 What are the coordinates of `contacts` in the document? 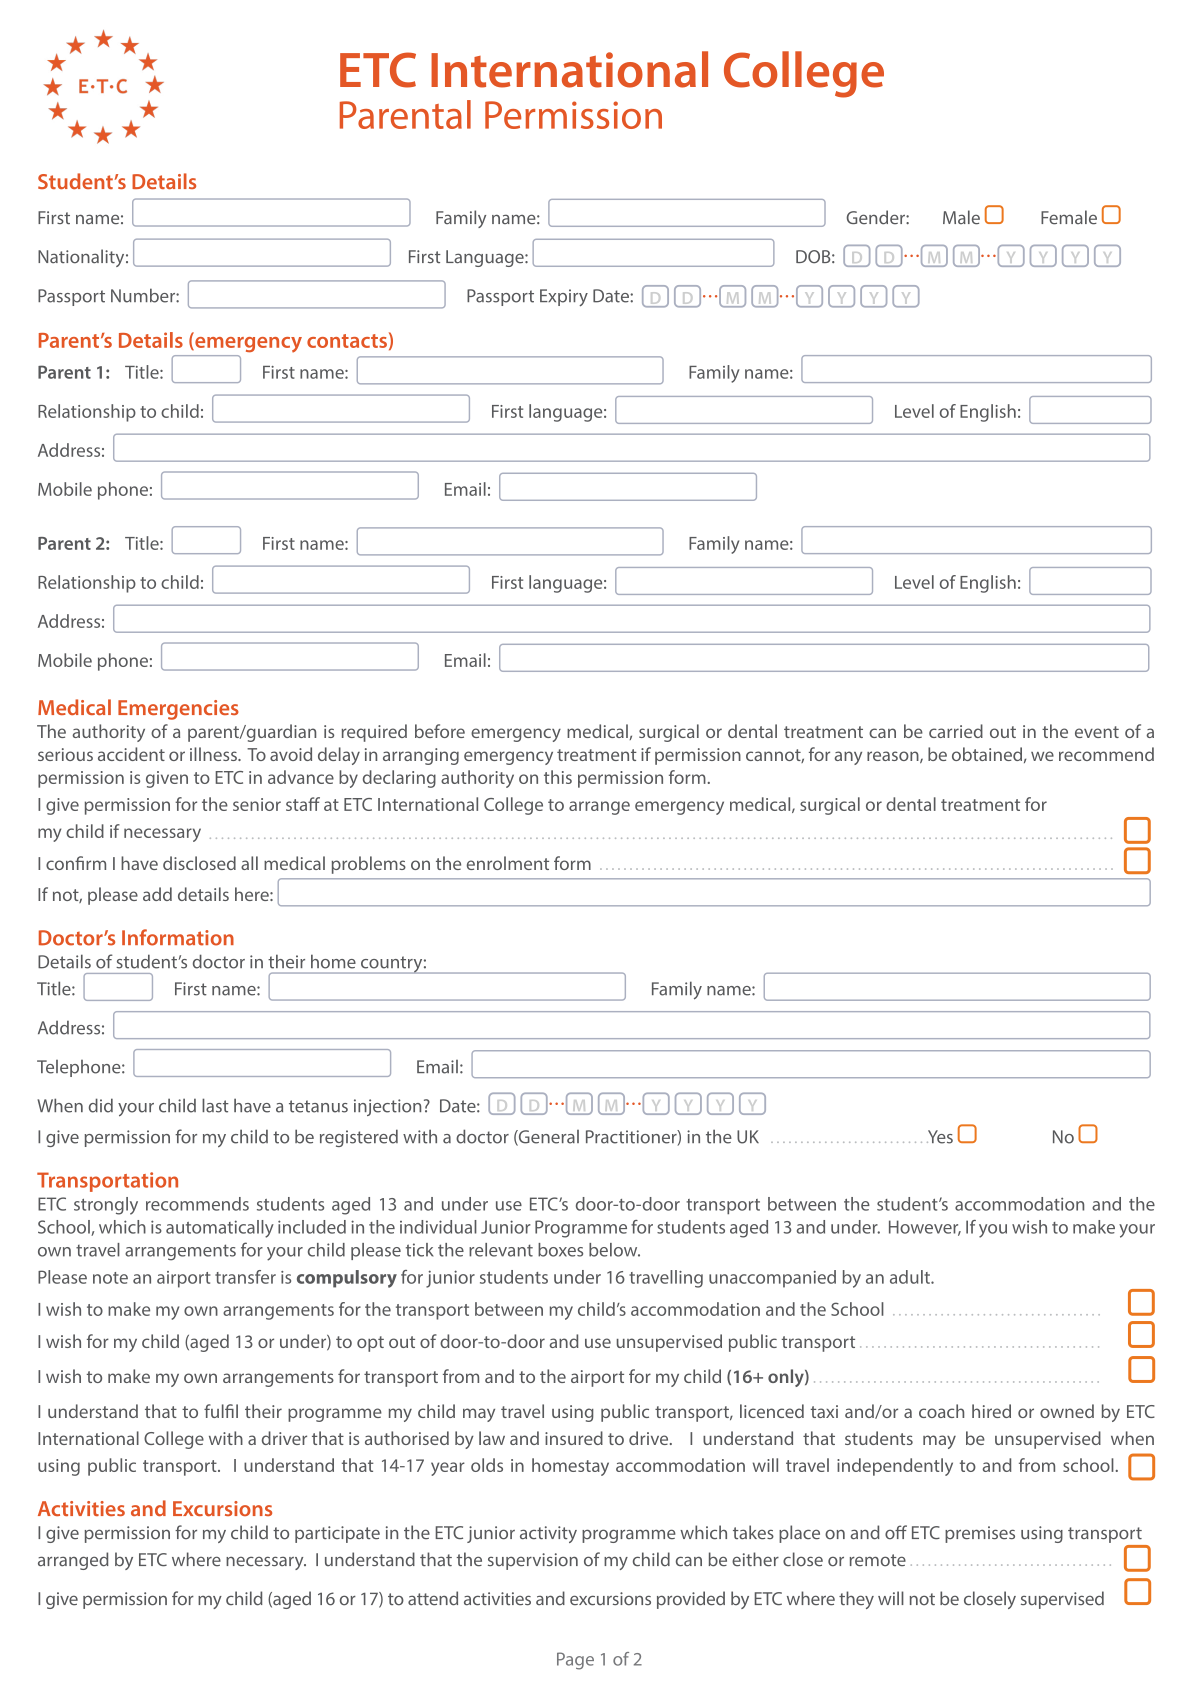 It's located at (347, 341).
